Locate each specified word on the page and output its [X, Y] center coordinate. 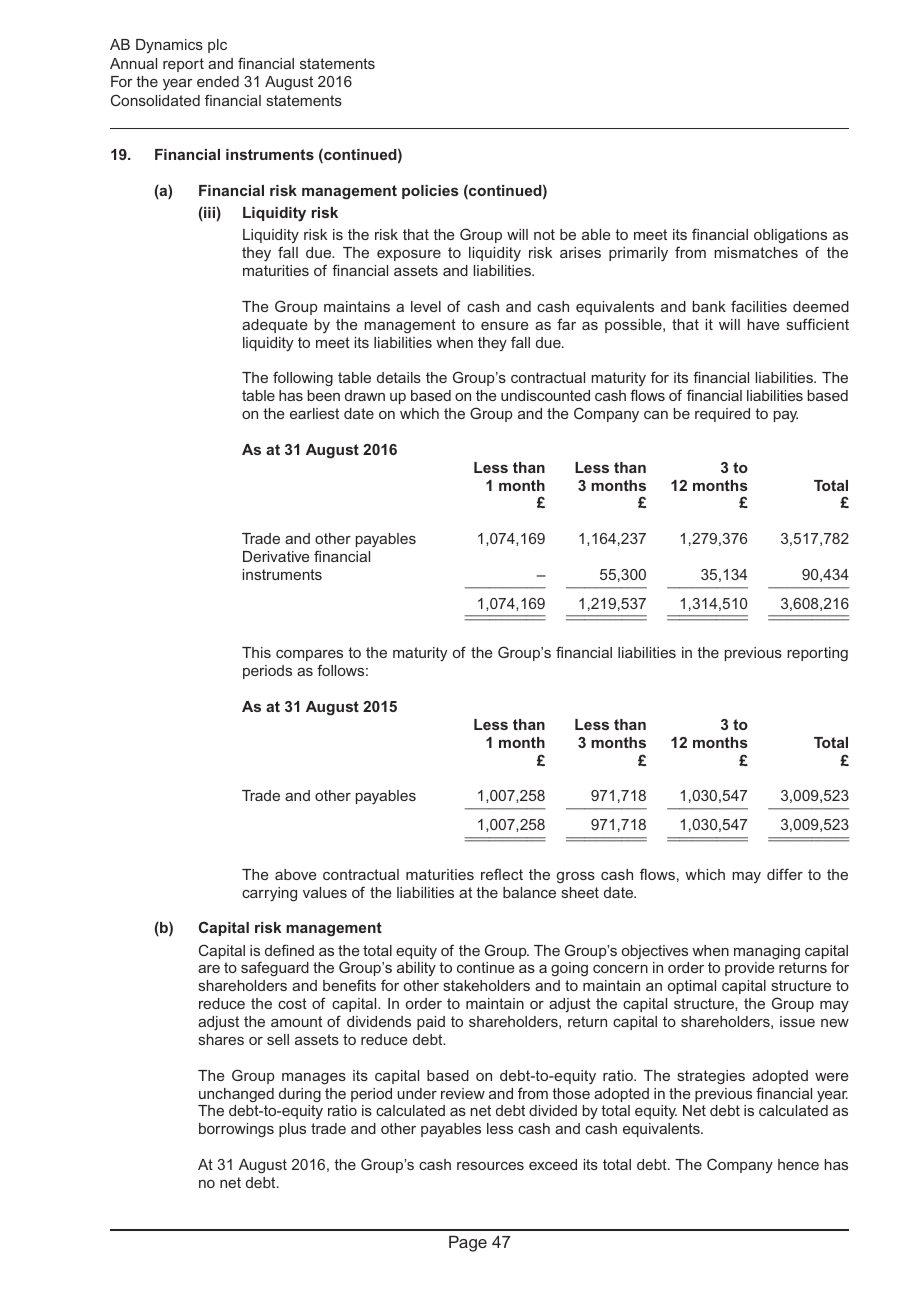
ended [218, 81]
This [256, 652]
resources [490, 1166]
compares [309, 655]
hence [798, 1164]
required [722, 415]
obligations [790, 238]
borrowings [236, 1130]
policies [430, 192]
